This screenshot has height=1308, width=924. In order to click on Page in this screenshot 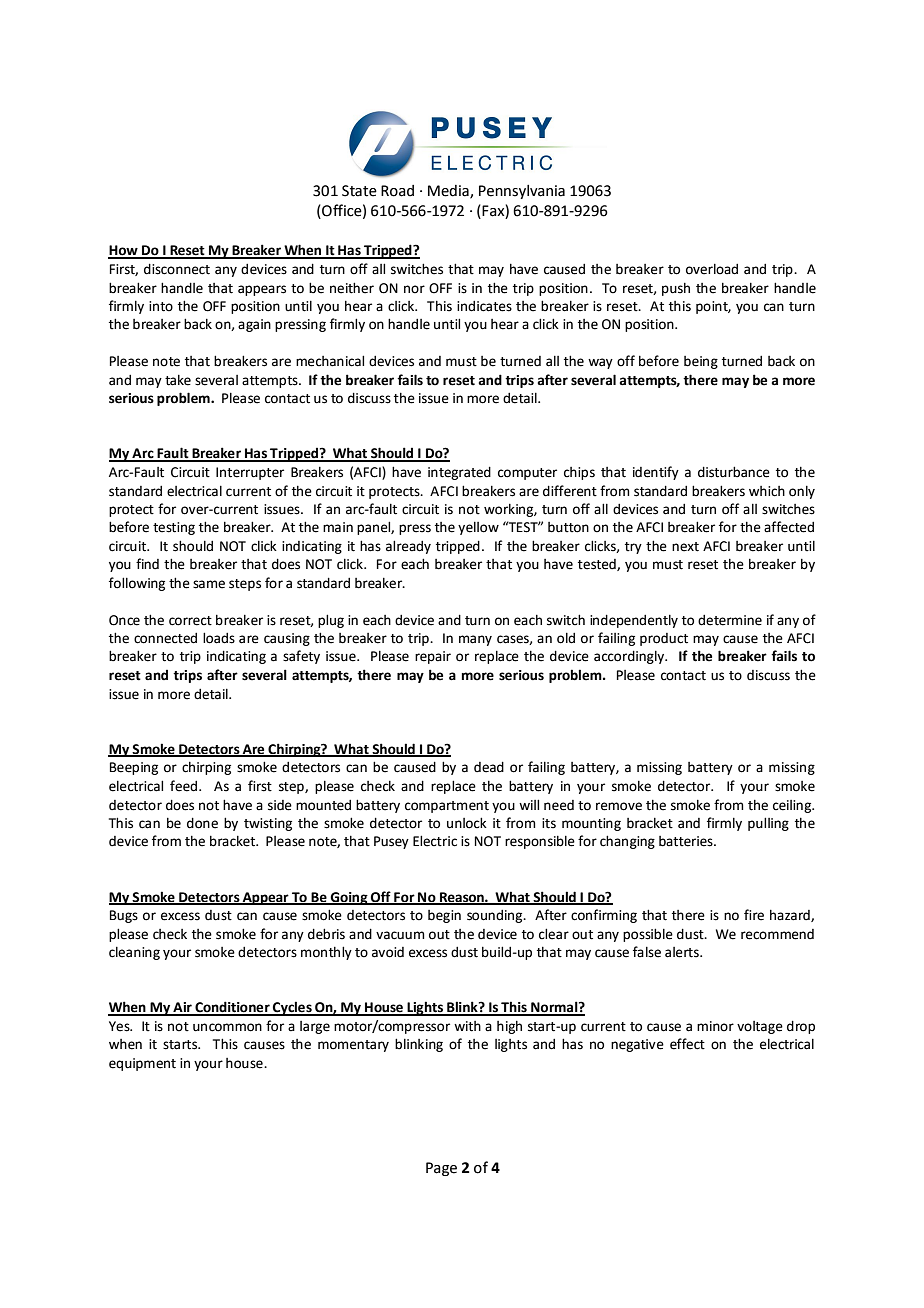, I will do `click(441, 1169)`.
